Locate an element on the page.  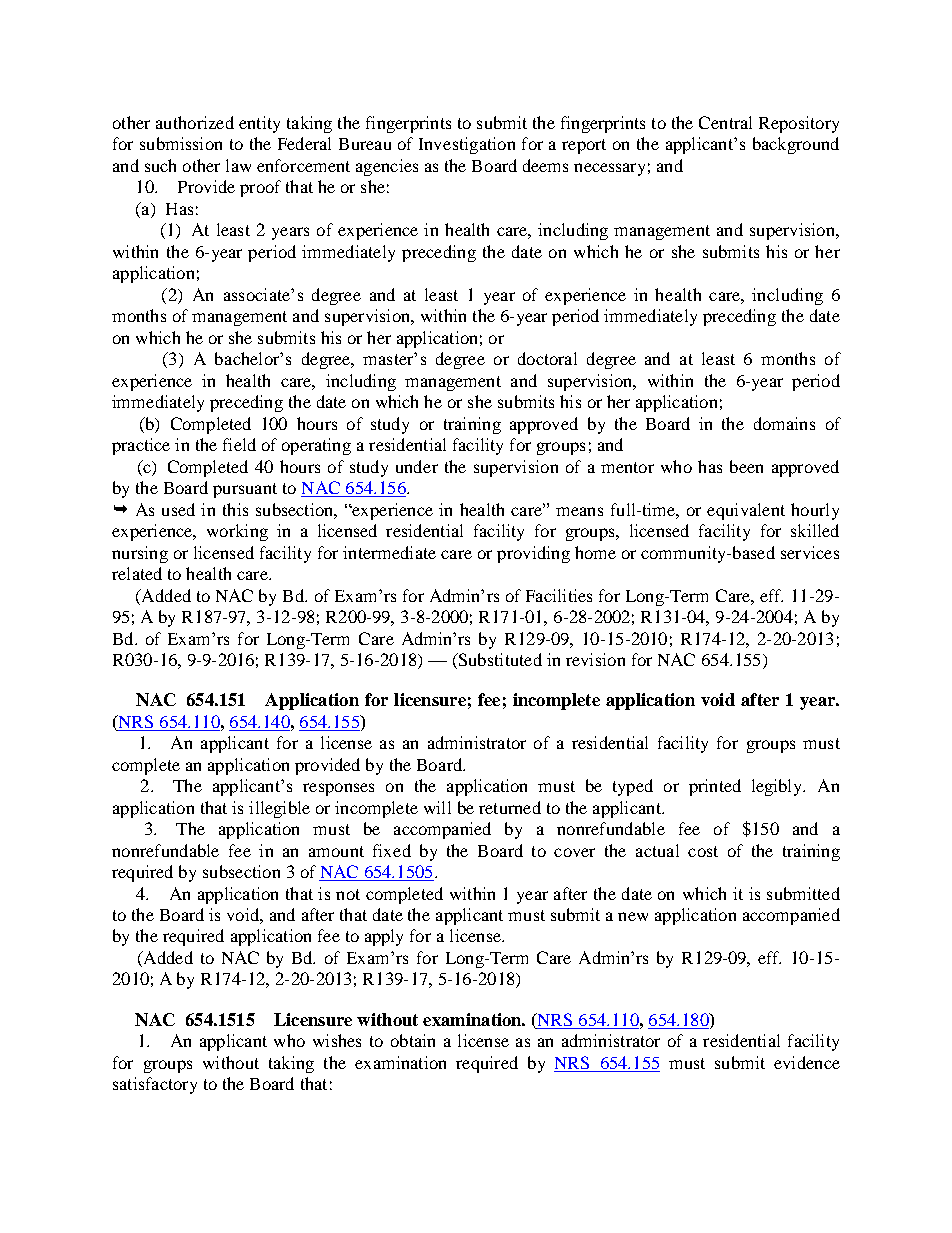
providing is located at coordinates (533, 554).
